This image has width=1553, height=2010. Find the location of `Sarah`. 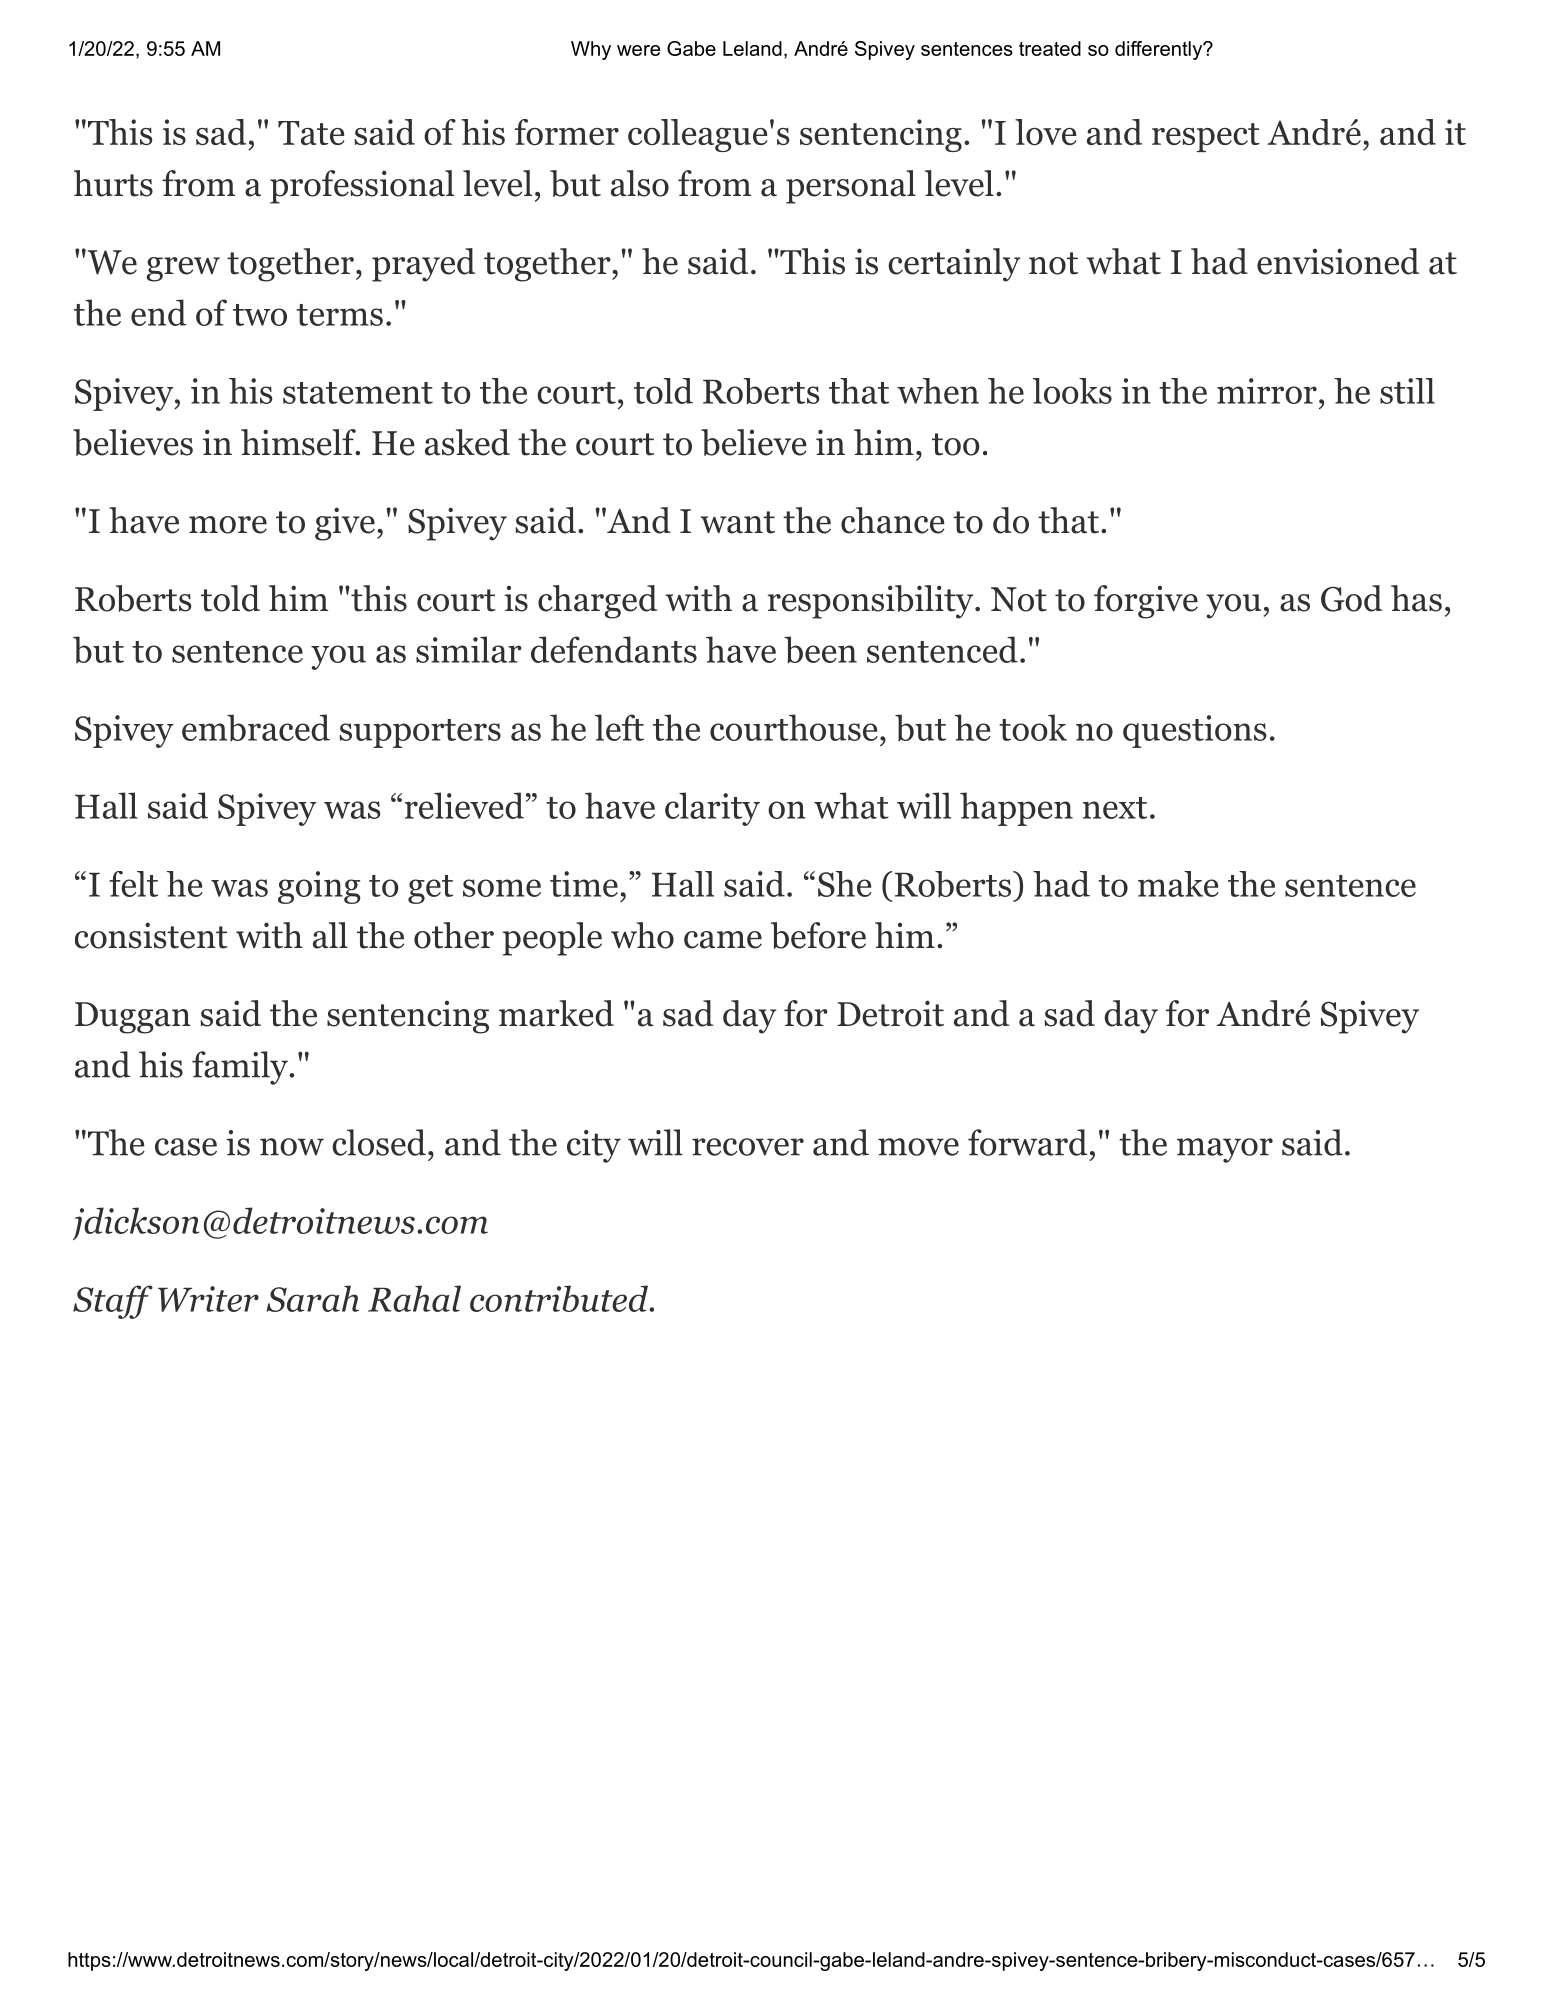

Sarah is located at coordinates (313, 1298).
